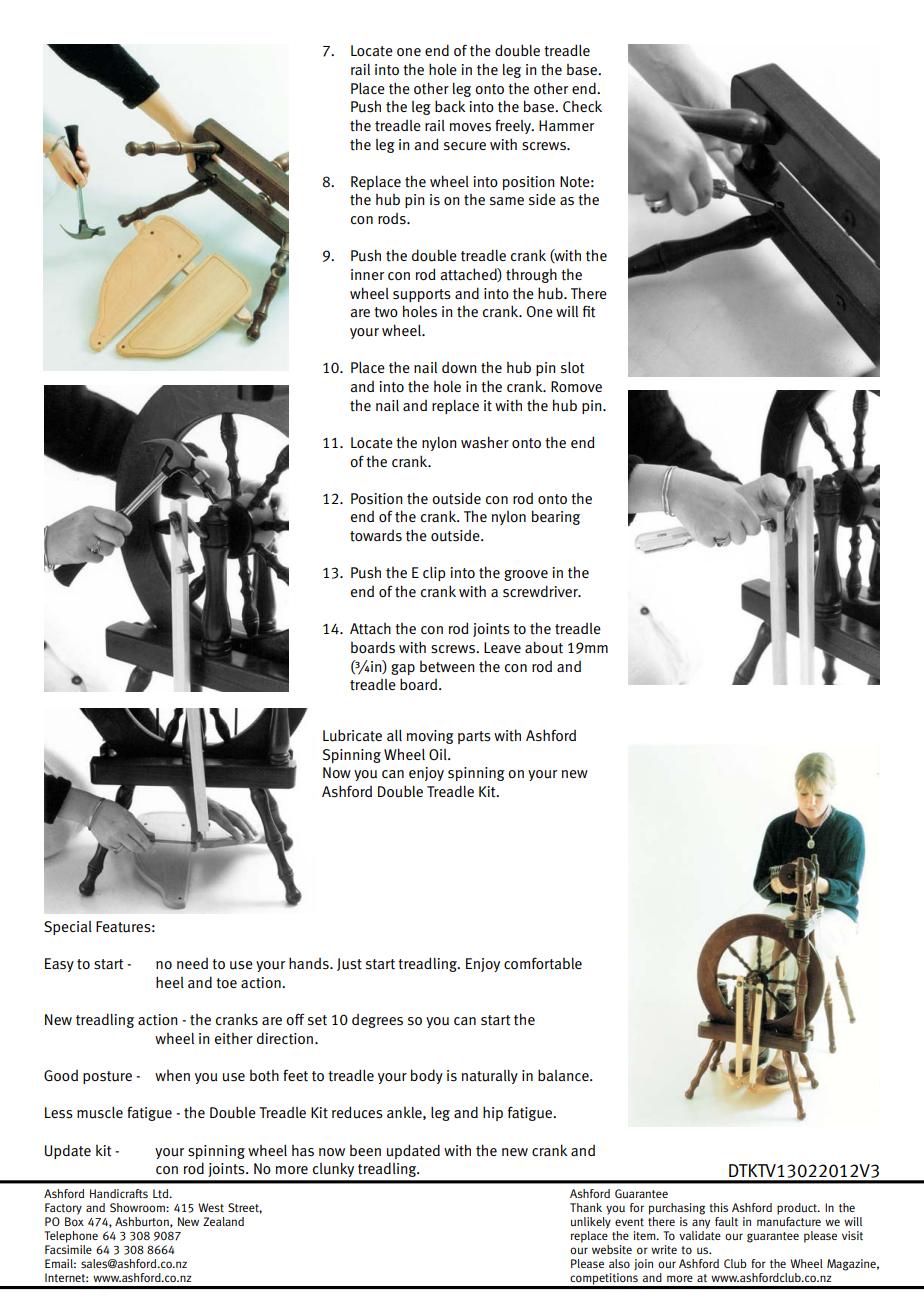 The image size is (924, 1308). Describe the element at coordinates (543, 963) in the screenshot. I see `comfortable` at that location.
